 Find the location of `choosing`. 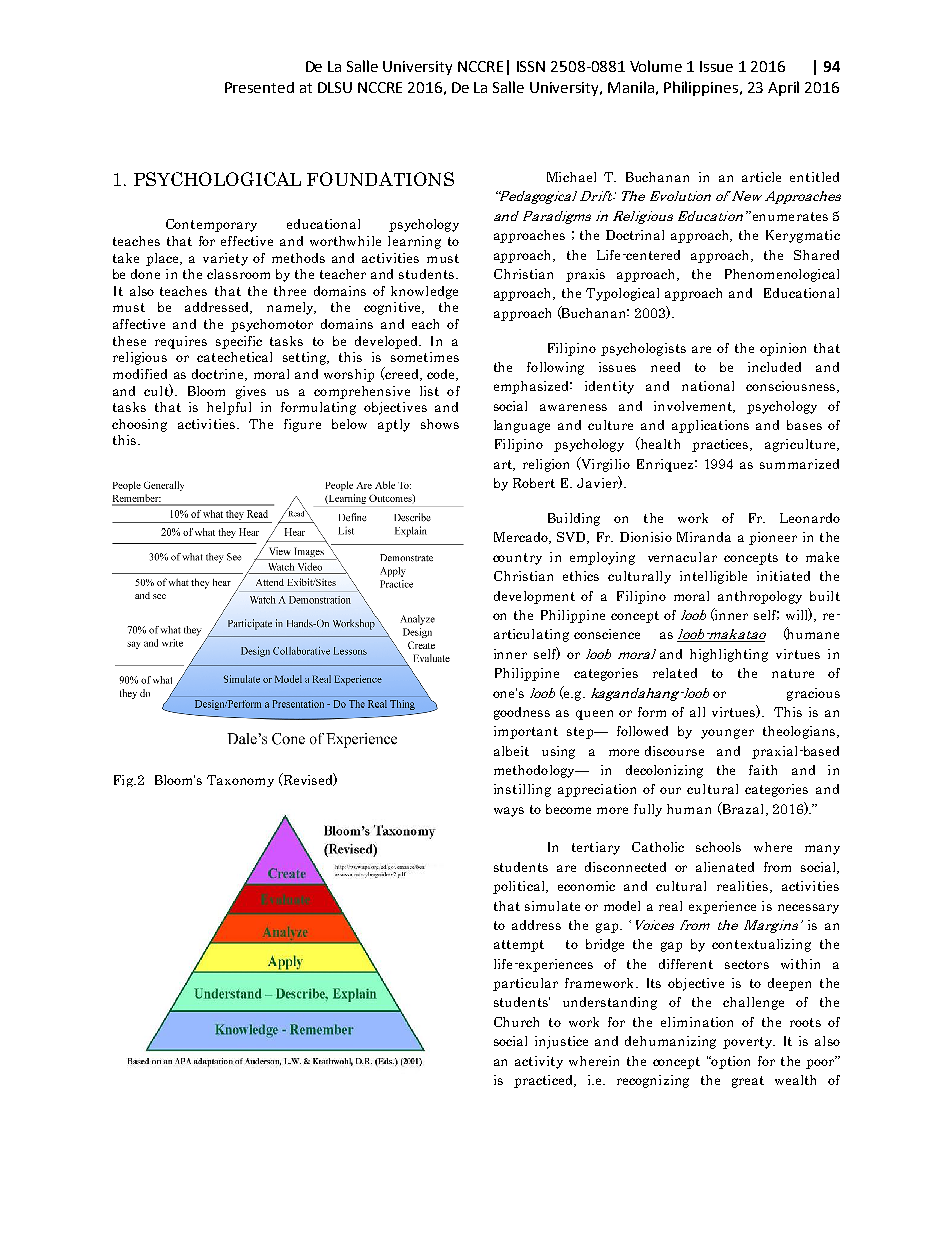

choosing is located at coordinates (139, 425).
